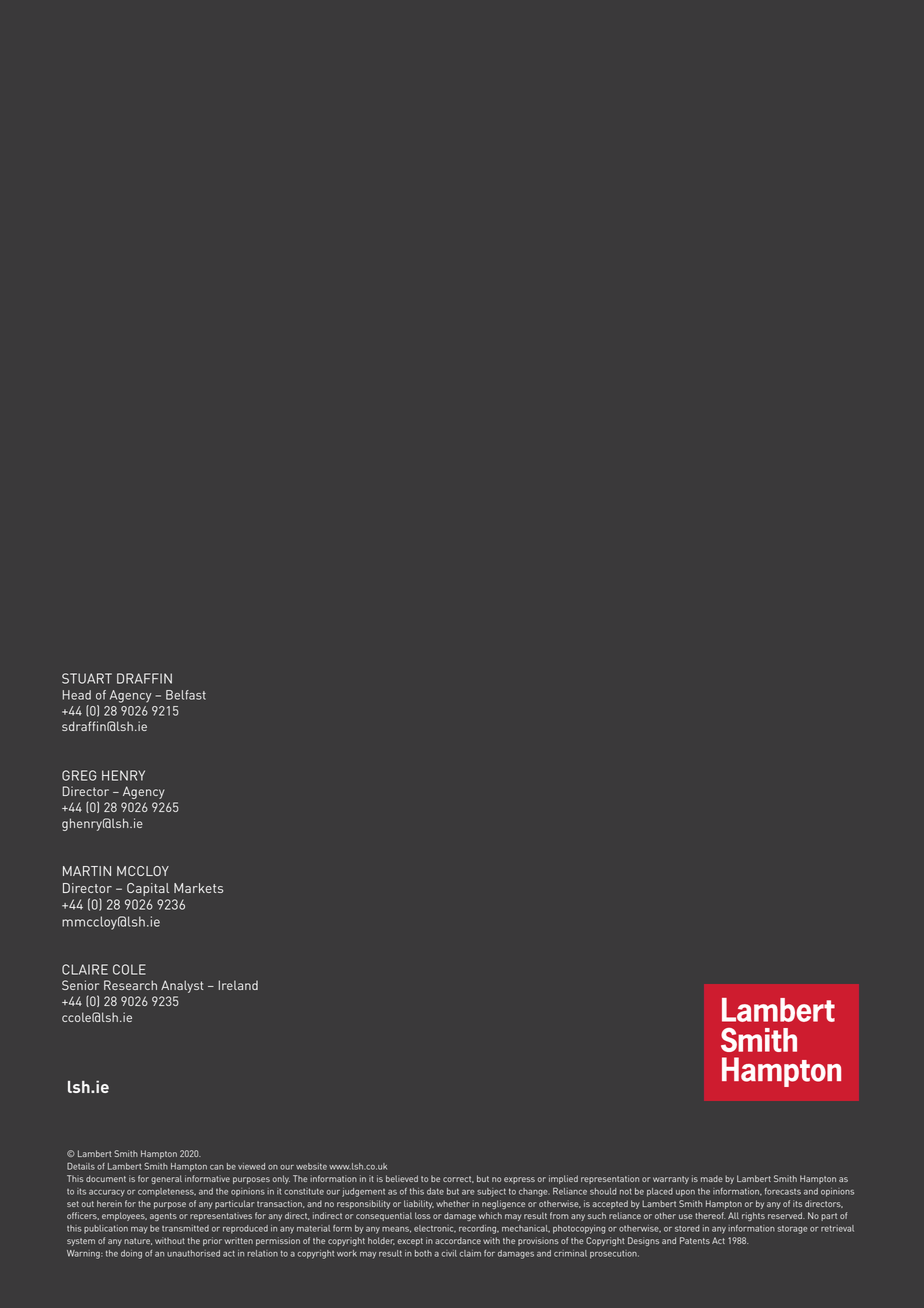  What do you see at coordinates (185, 1228) in the screenshot?
I see `transmitted` at bounding box center [185, 1228].
